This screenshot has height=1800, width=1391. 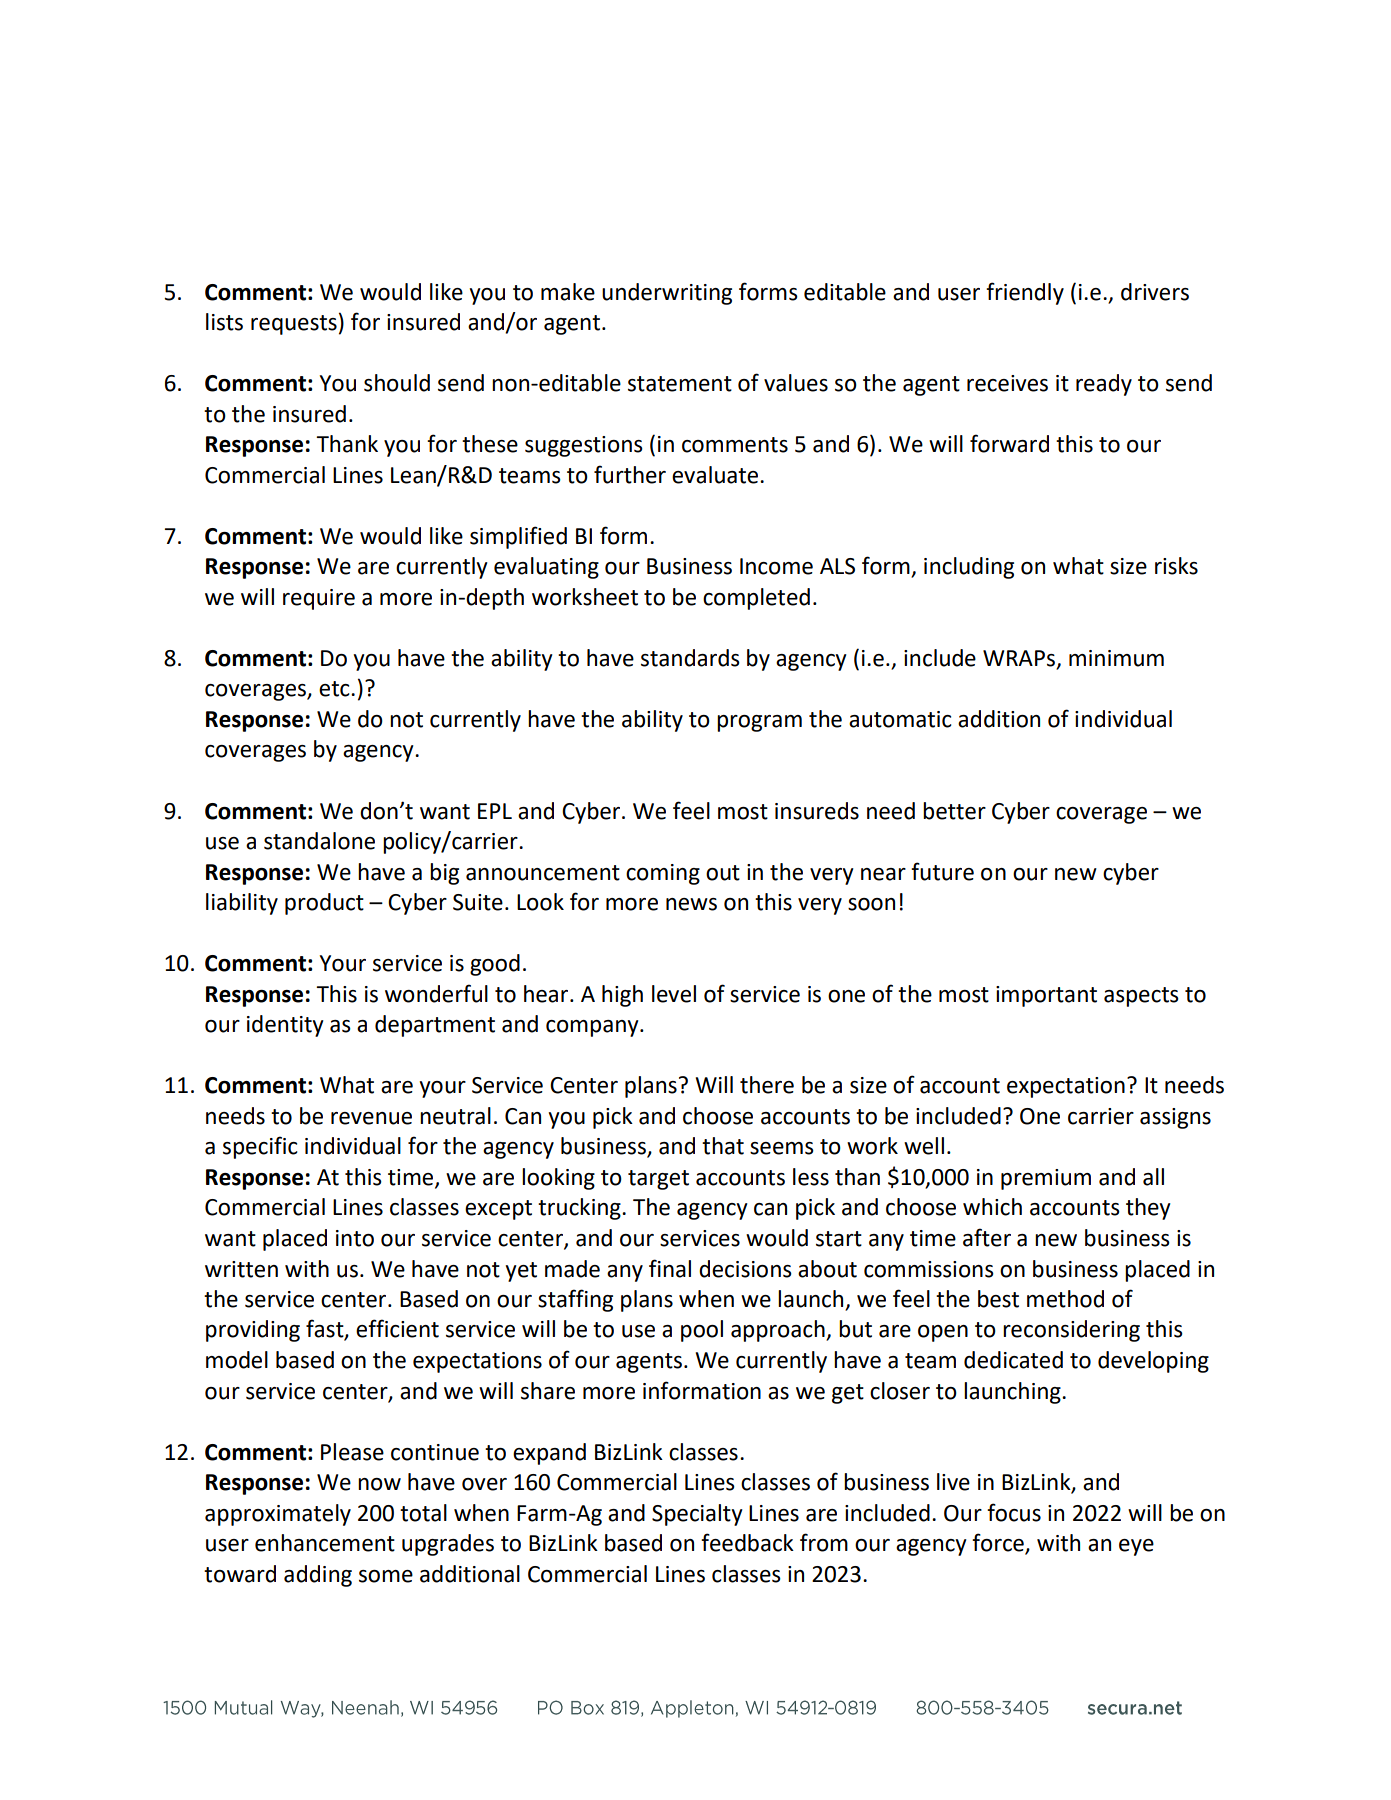 I want to click on underwriting, so click(x=667, y=294).
